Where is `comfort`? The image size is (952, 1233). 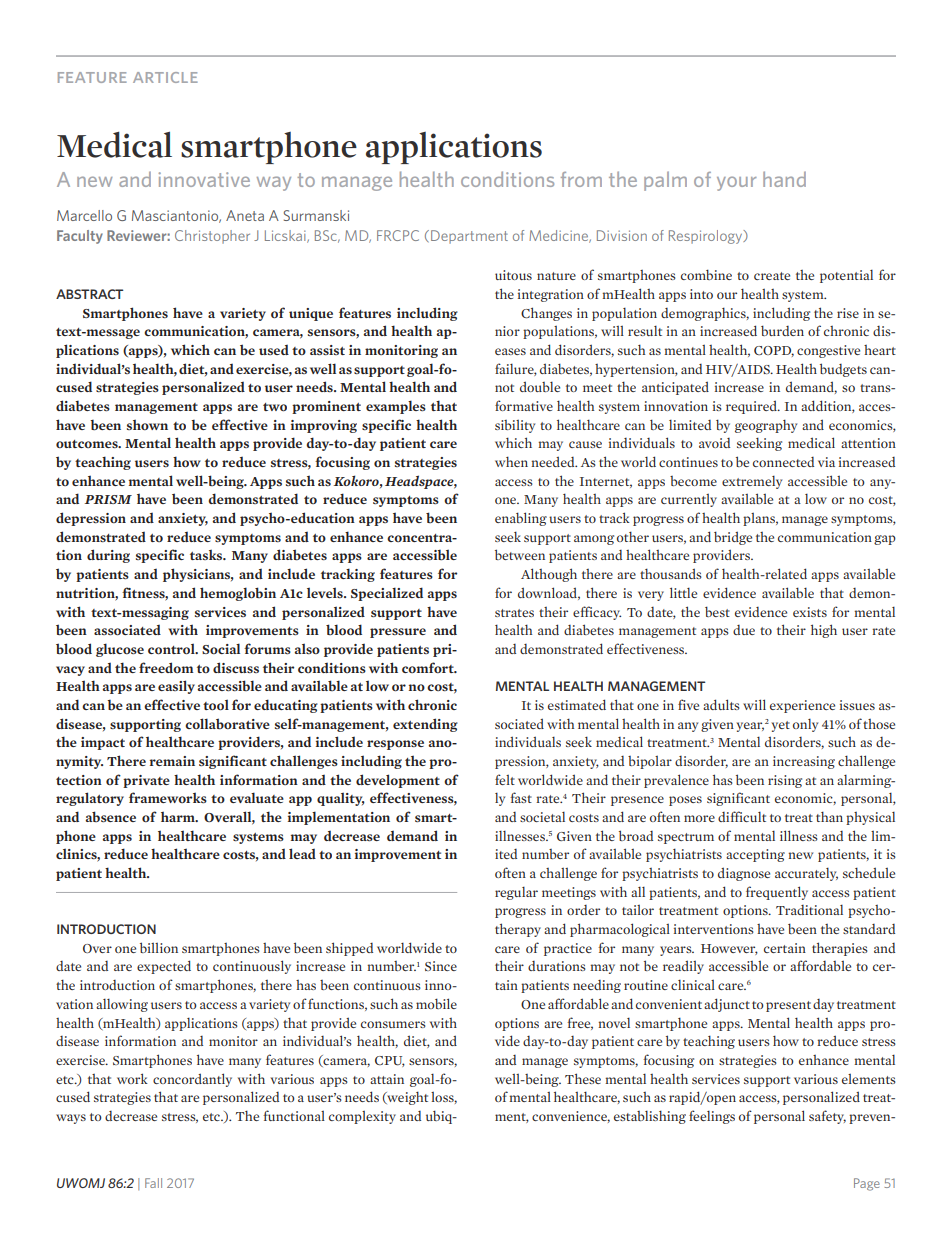
comfort is located at coordinates (429, 667).
